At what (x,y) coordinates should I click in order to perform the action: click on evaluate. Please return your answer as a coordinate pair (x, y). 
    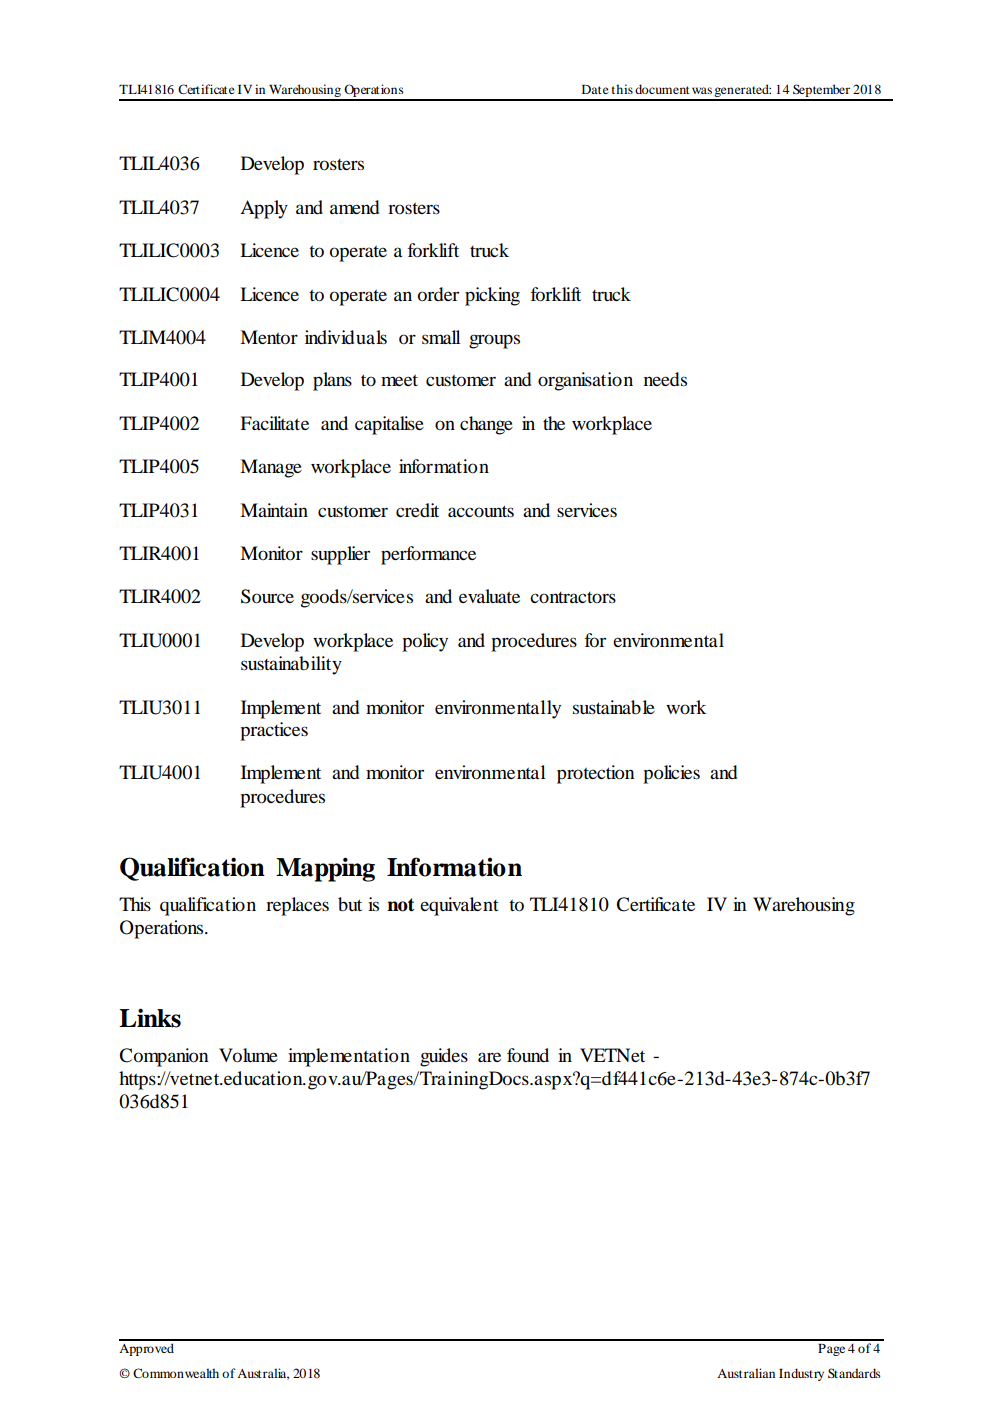
    Looking at the image, I should click on (489, 596).
